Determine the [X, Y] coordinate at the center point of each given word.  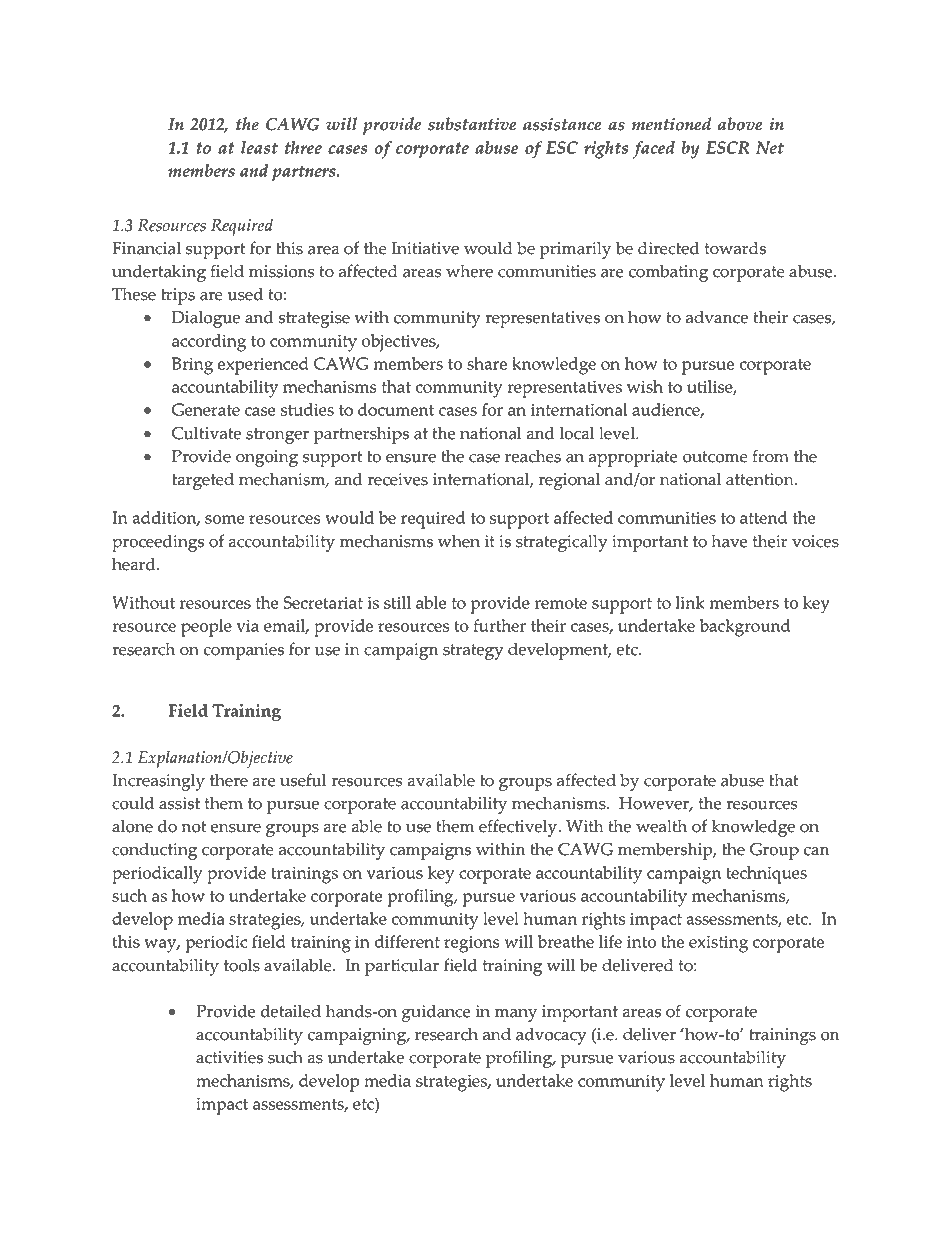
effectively [519, 828]
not [193, 827]
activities [229, 1057]
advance [717, 317]
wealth [661, 826]
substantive [472, 124]
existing [718, 944]
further [499, 625]
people [206, 628]
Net [770, 147]
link [690, 602]
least [259, 147]
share [487, 363]
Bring [192, 366]
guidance [436, 1013]
